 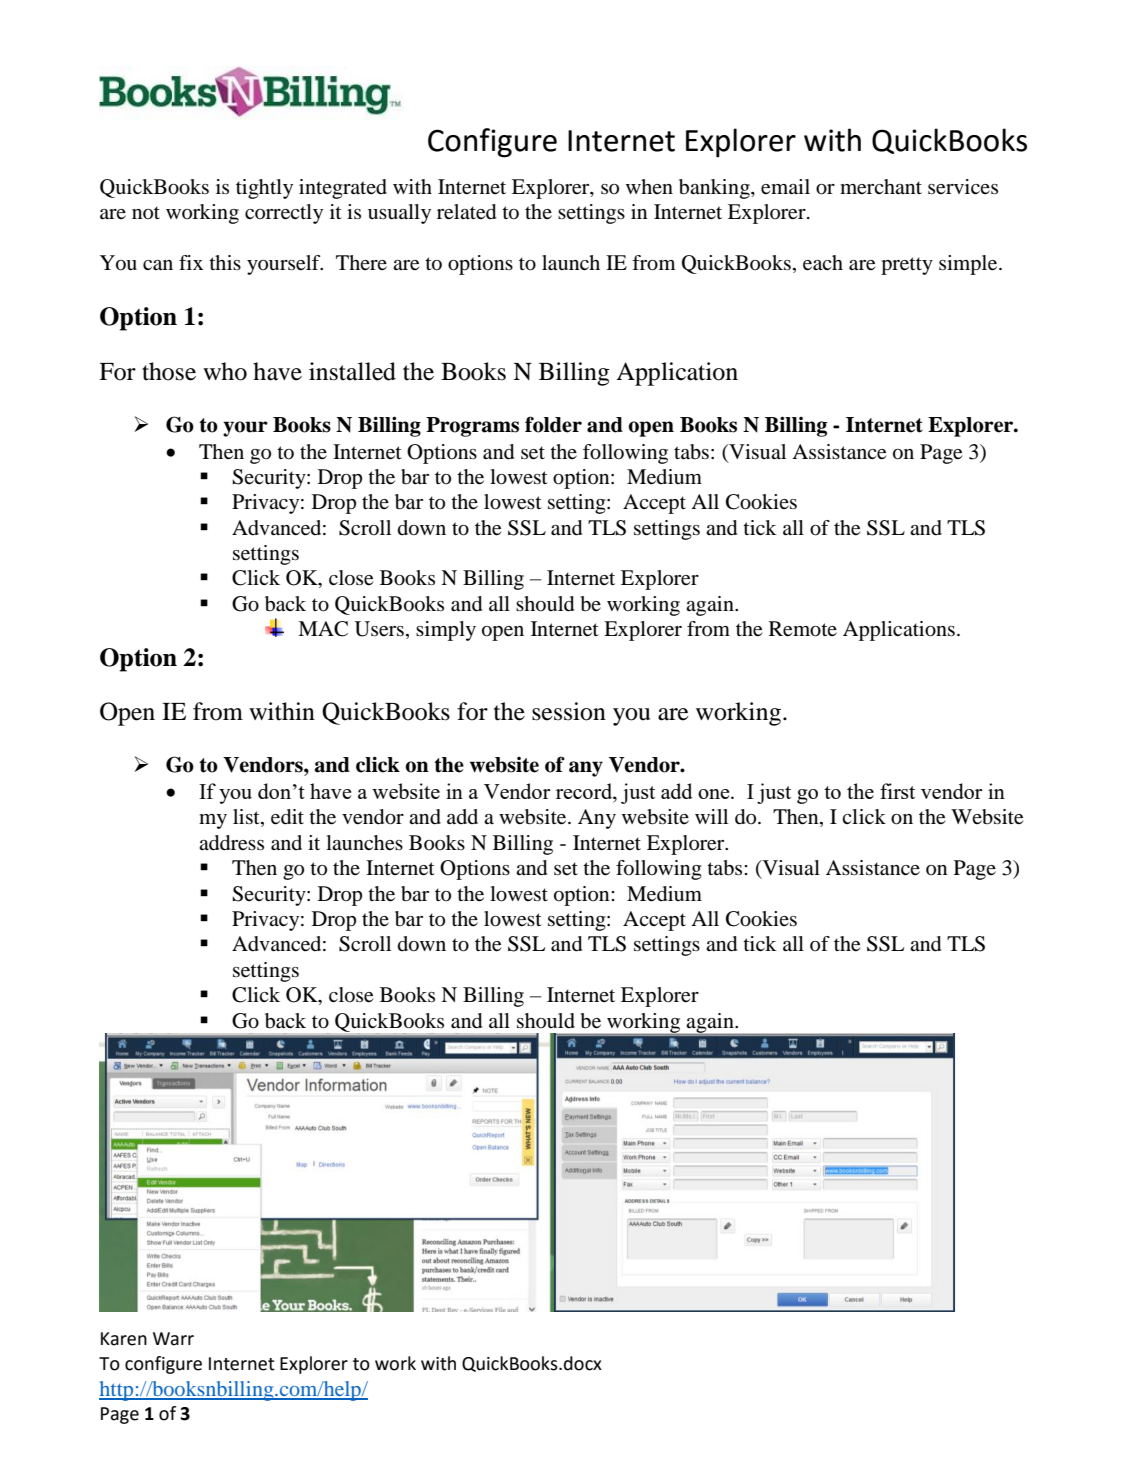 I want to click on first, so click(x=897, y=791).
